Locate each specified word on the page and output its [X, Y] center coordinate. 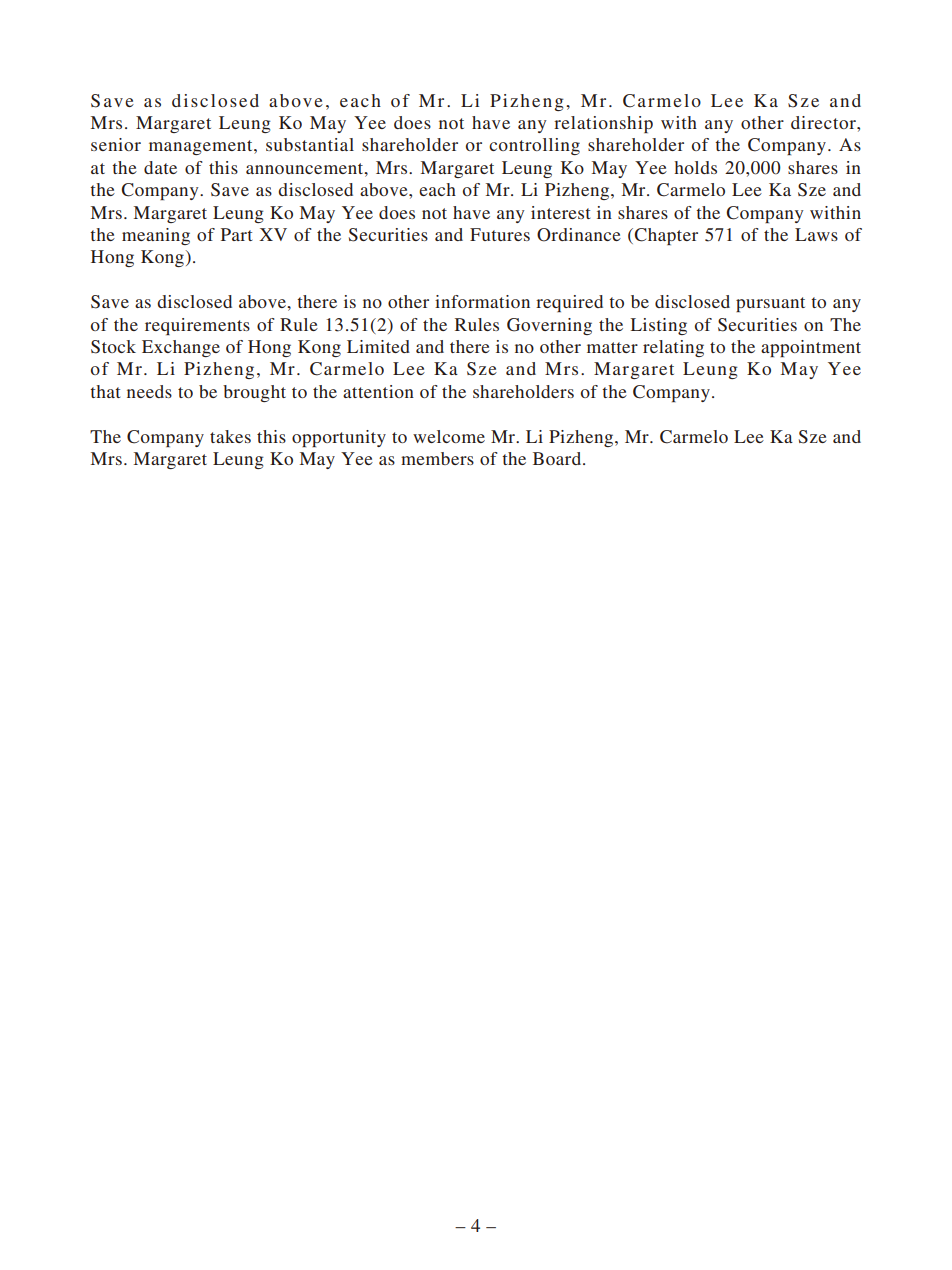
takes [230, 436]
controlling [534, 146]
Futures [500, 234]
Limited [378, 346]
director [824, 122]
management [202, 147]
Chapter [666, 236]
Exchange [181, 348]
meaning [156, 236]
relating [673, 348]
